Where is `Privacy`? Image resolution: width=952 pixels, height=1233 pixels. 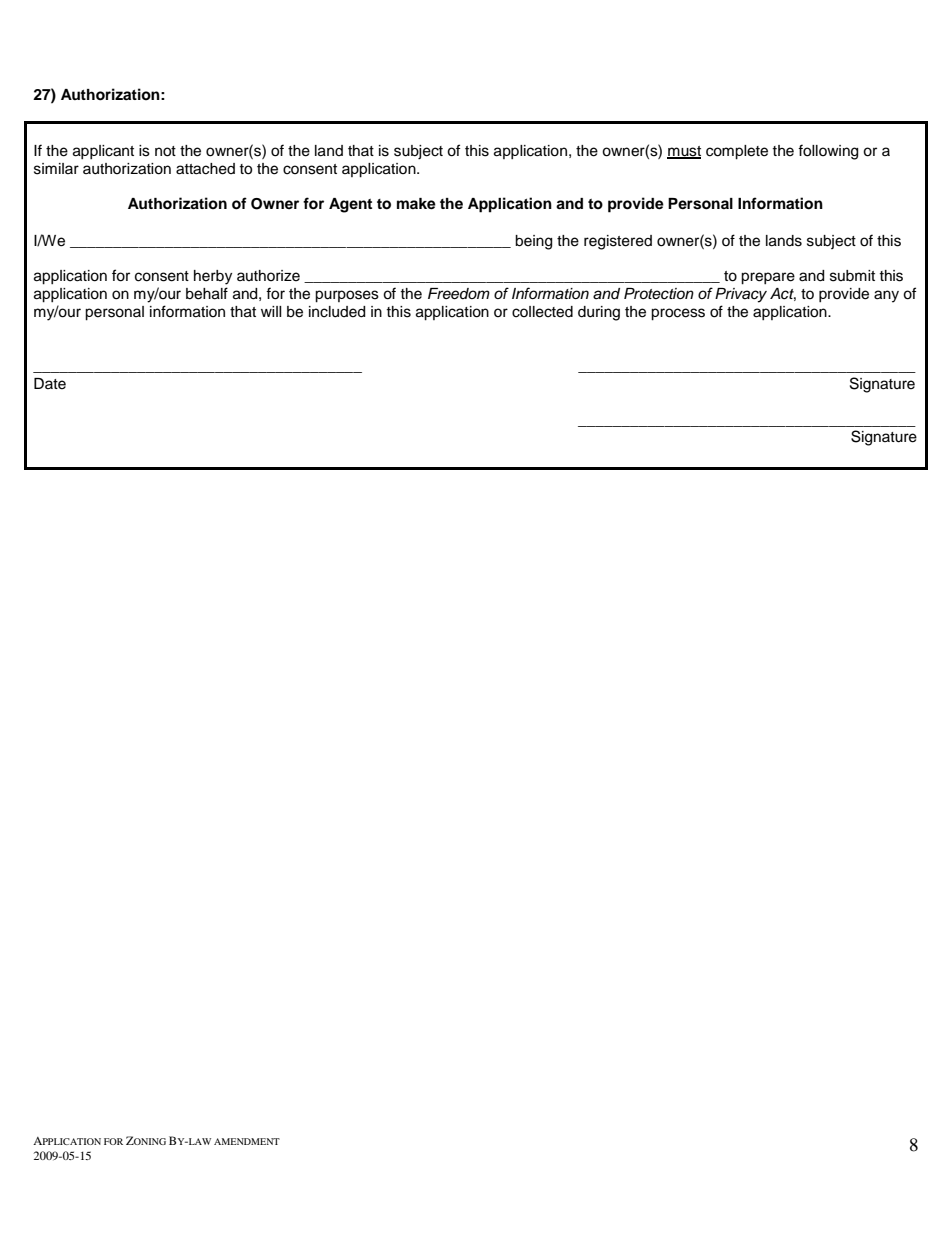
Privacy is located at coordinates (741, 295).
